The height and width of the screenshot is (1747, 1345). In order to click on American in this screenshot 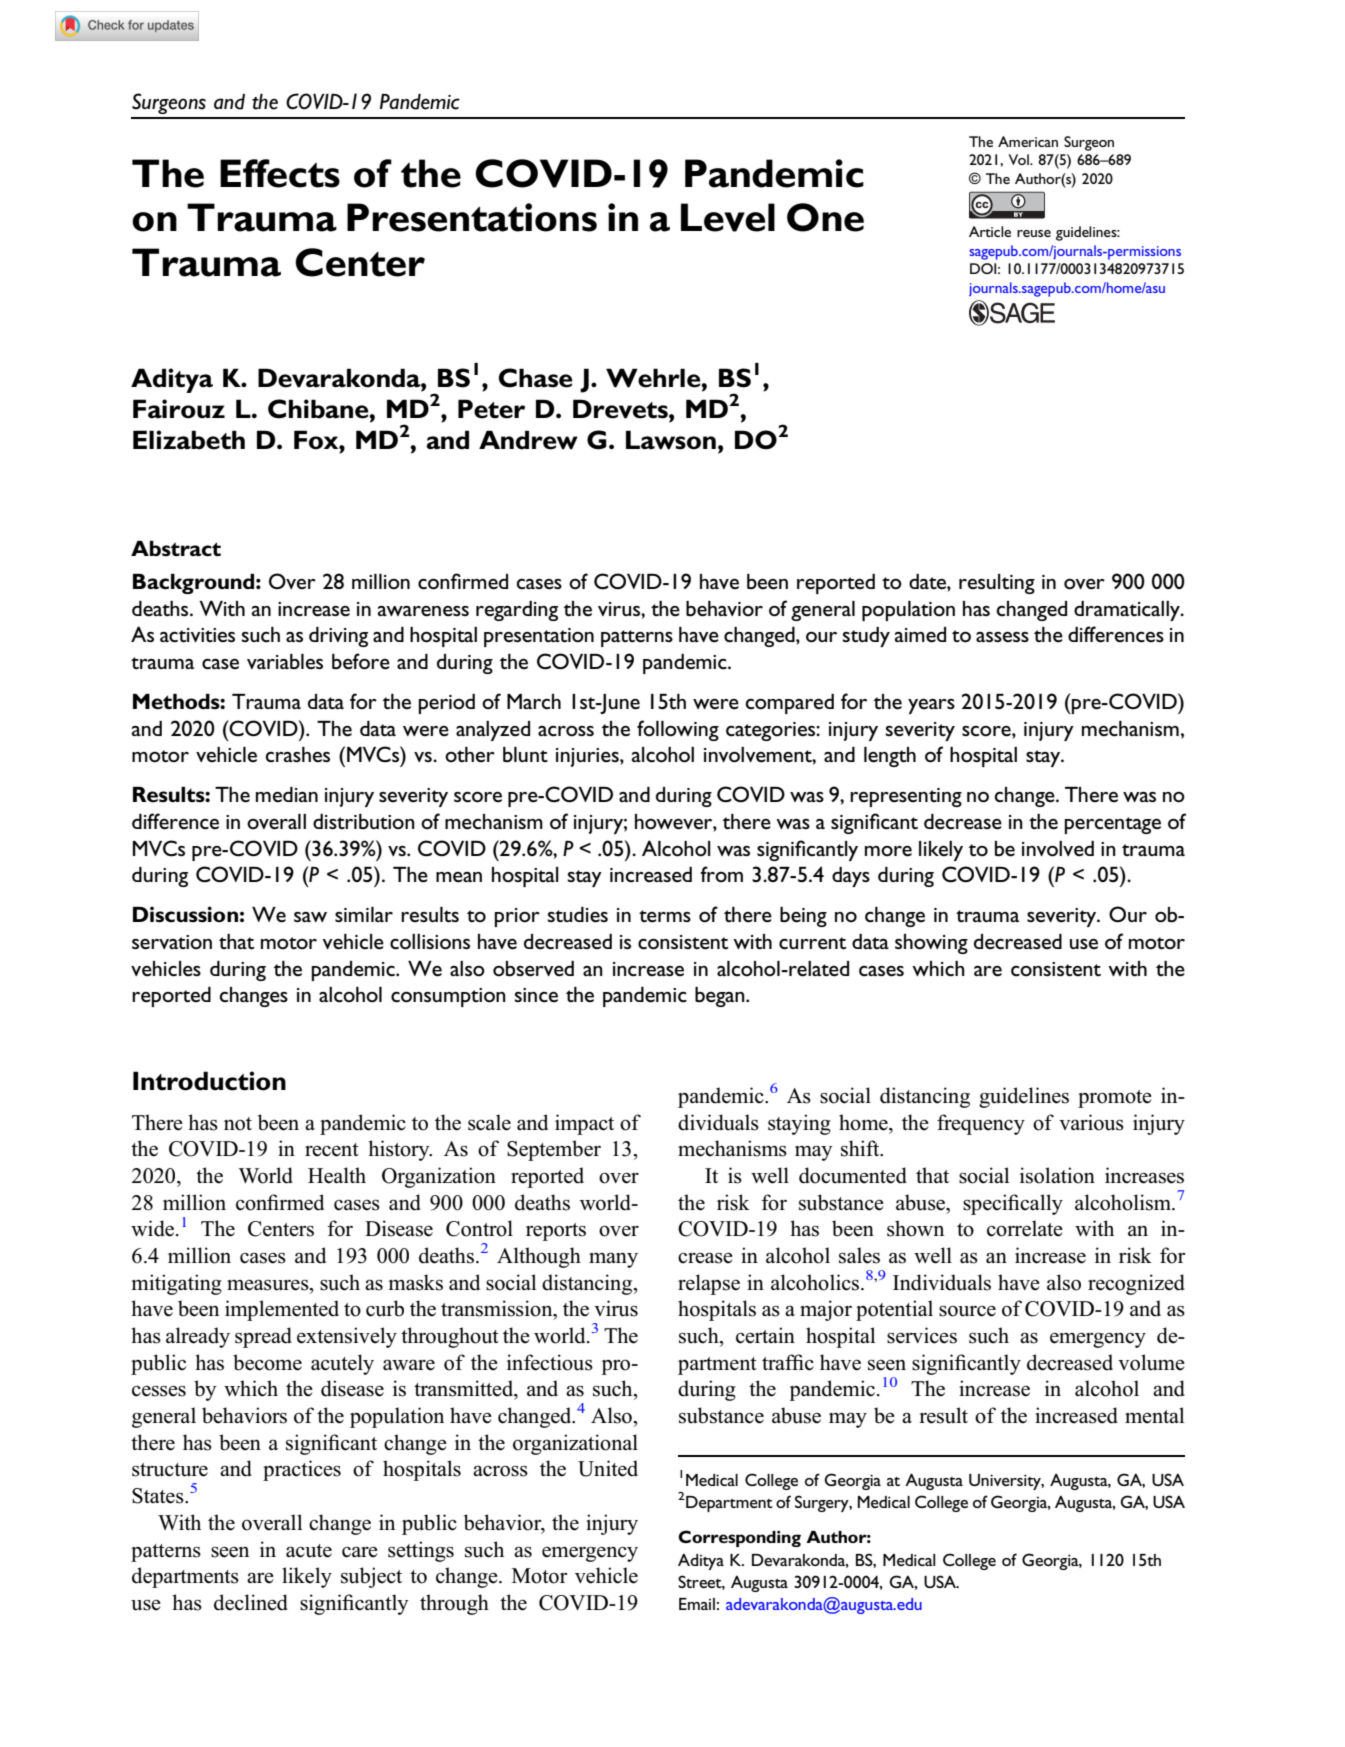, I will do `click(1028, 141)`.
